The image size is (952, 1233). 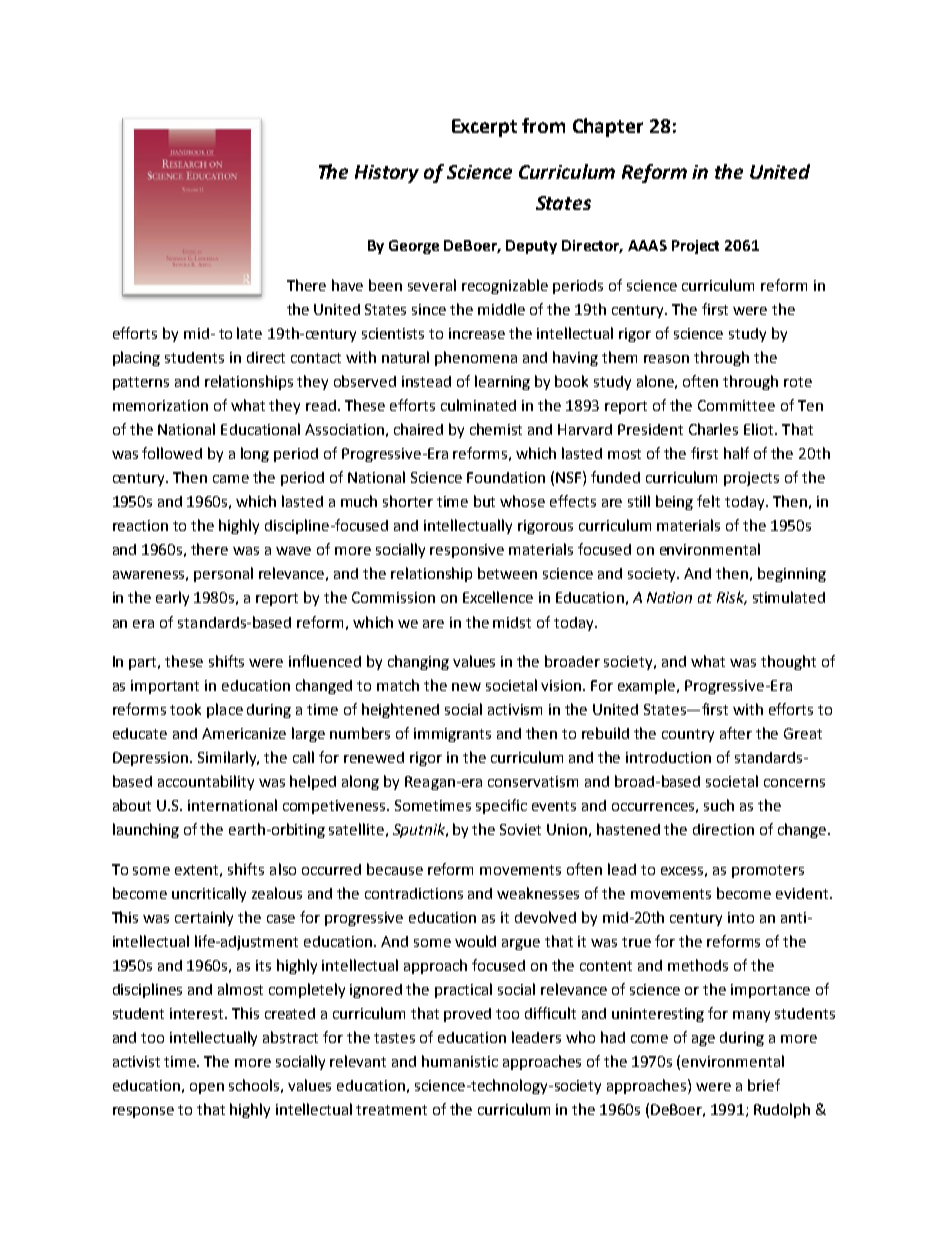 What do you see at coordinates (207, 1088) in the image?
I see `open` at bounding box center [207, 1088].
